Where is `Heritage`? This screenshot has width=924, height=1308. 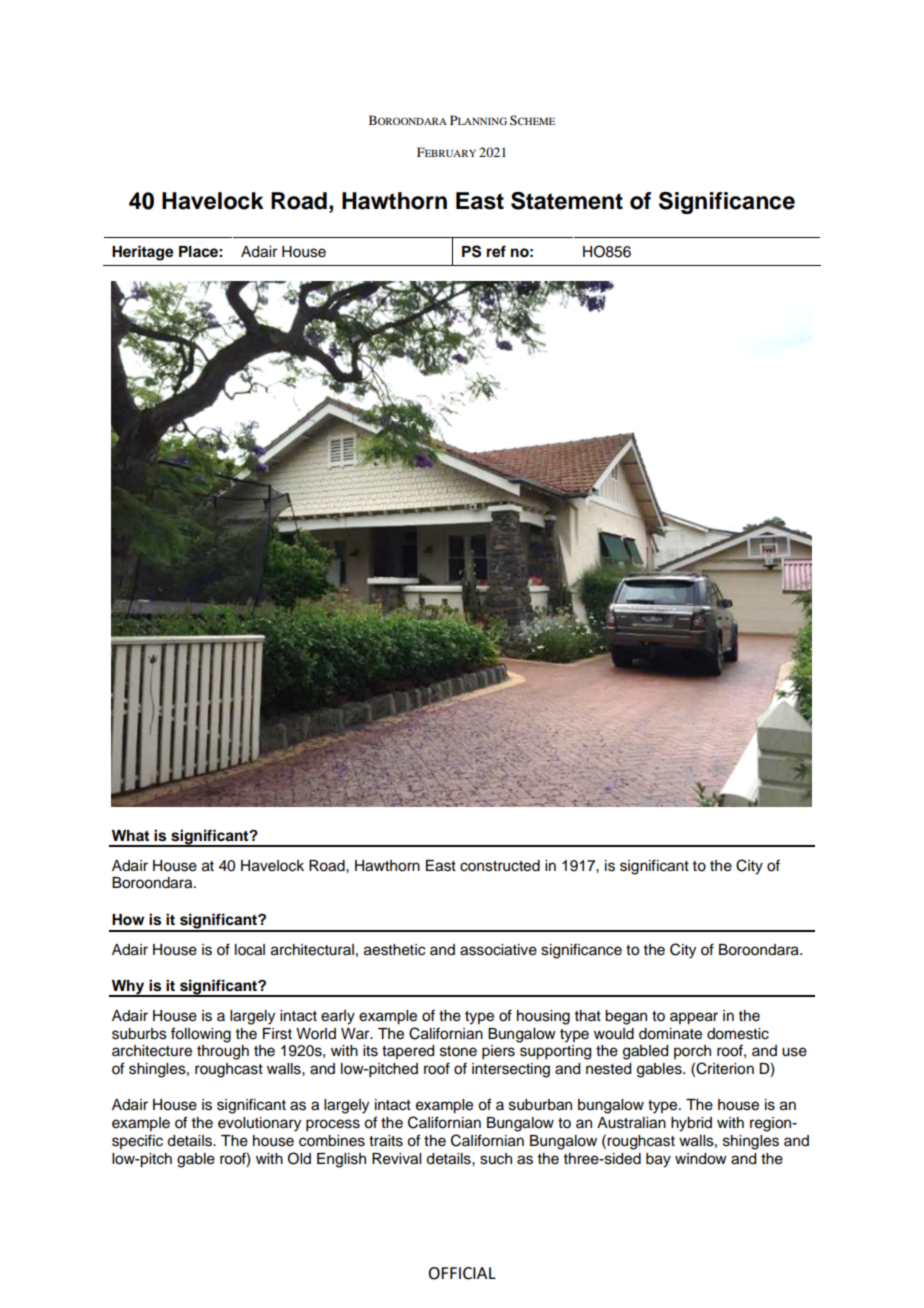
Heritage is located at coordinates (143, 253).
